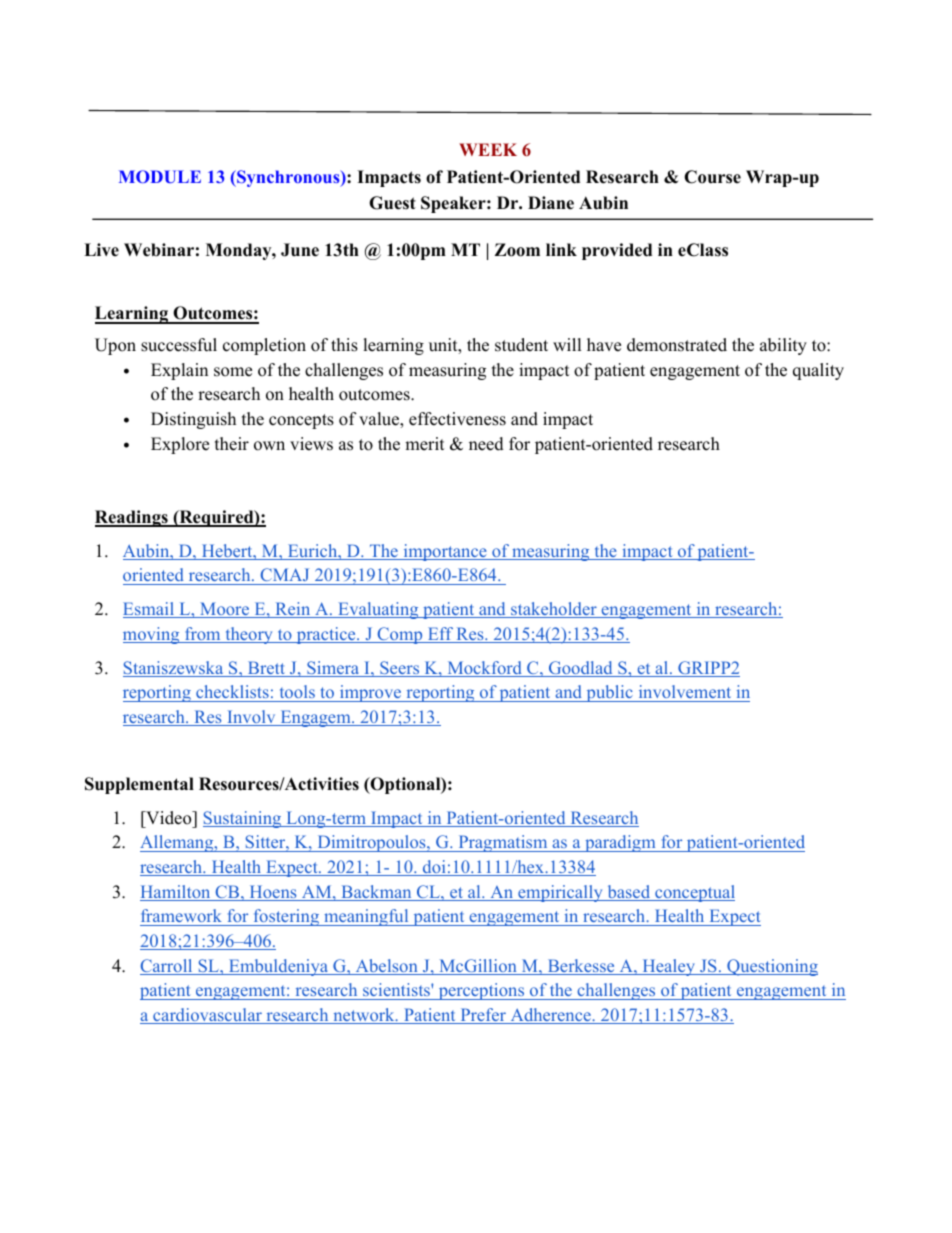  Describe the element at coordinates (481, 991) in the page. I see `perceptions` at that location.
